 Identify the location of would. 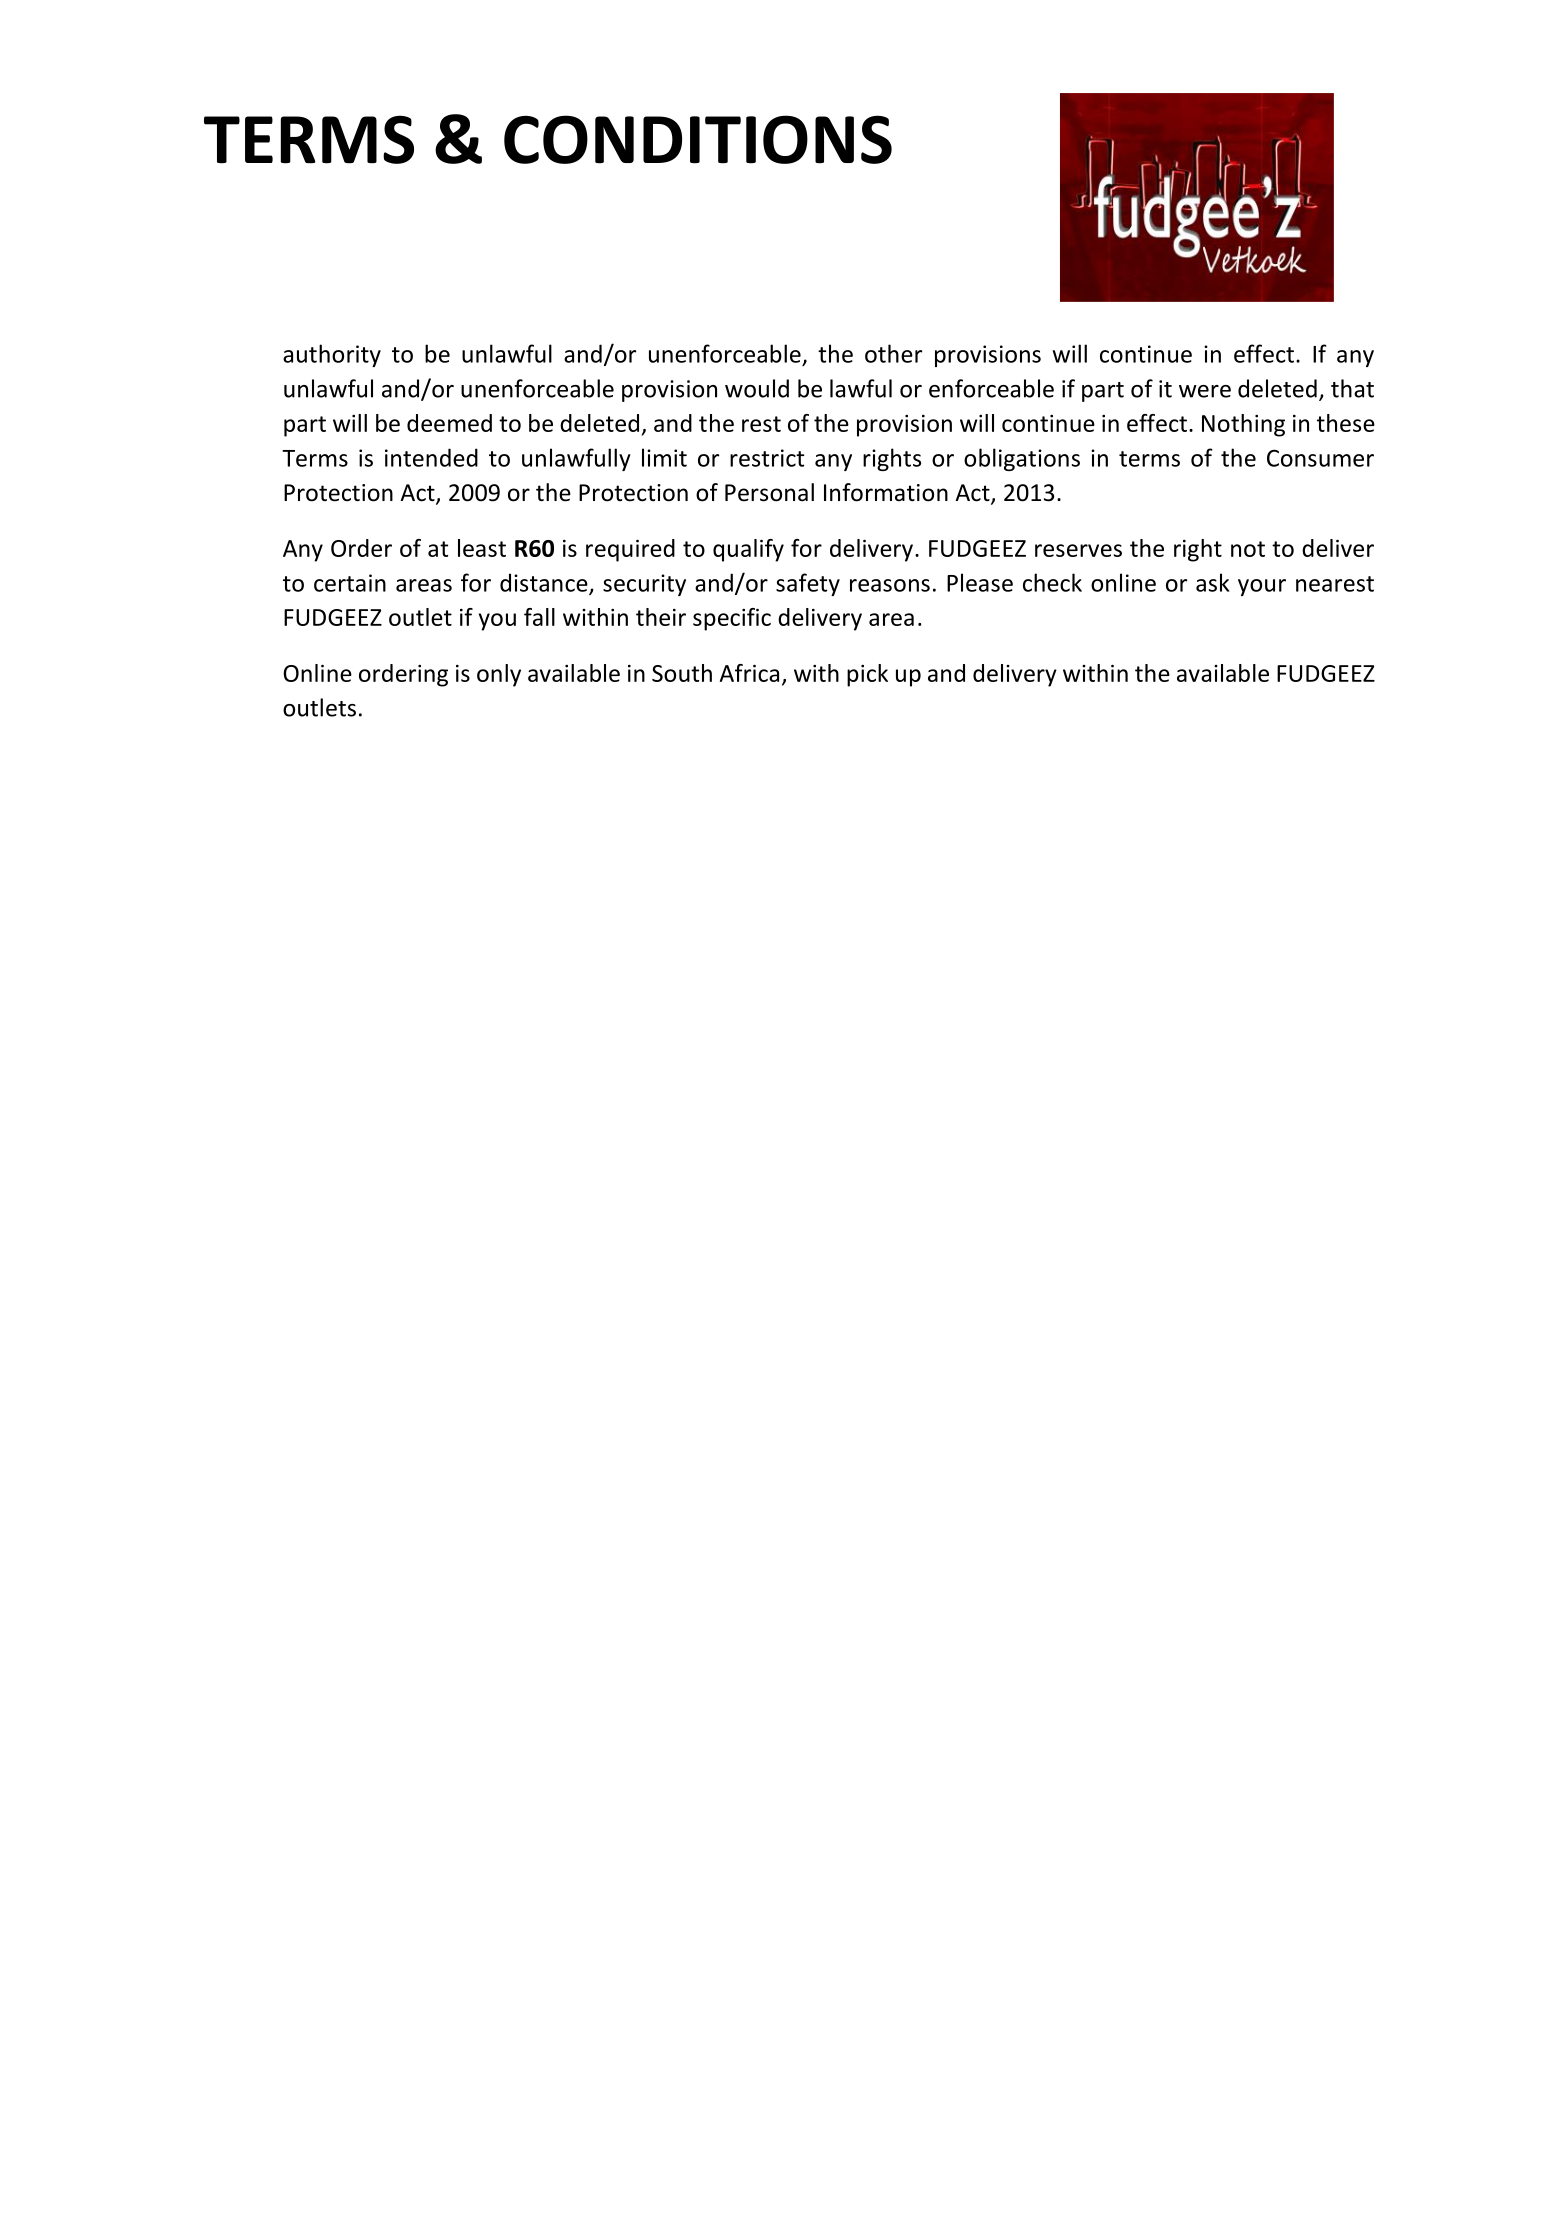
(757, 388).
